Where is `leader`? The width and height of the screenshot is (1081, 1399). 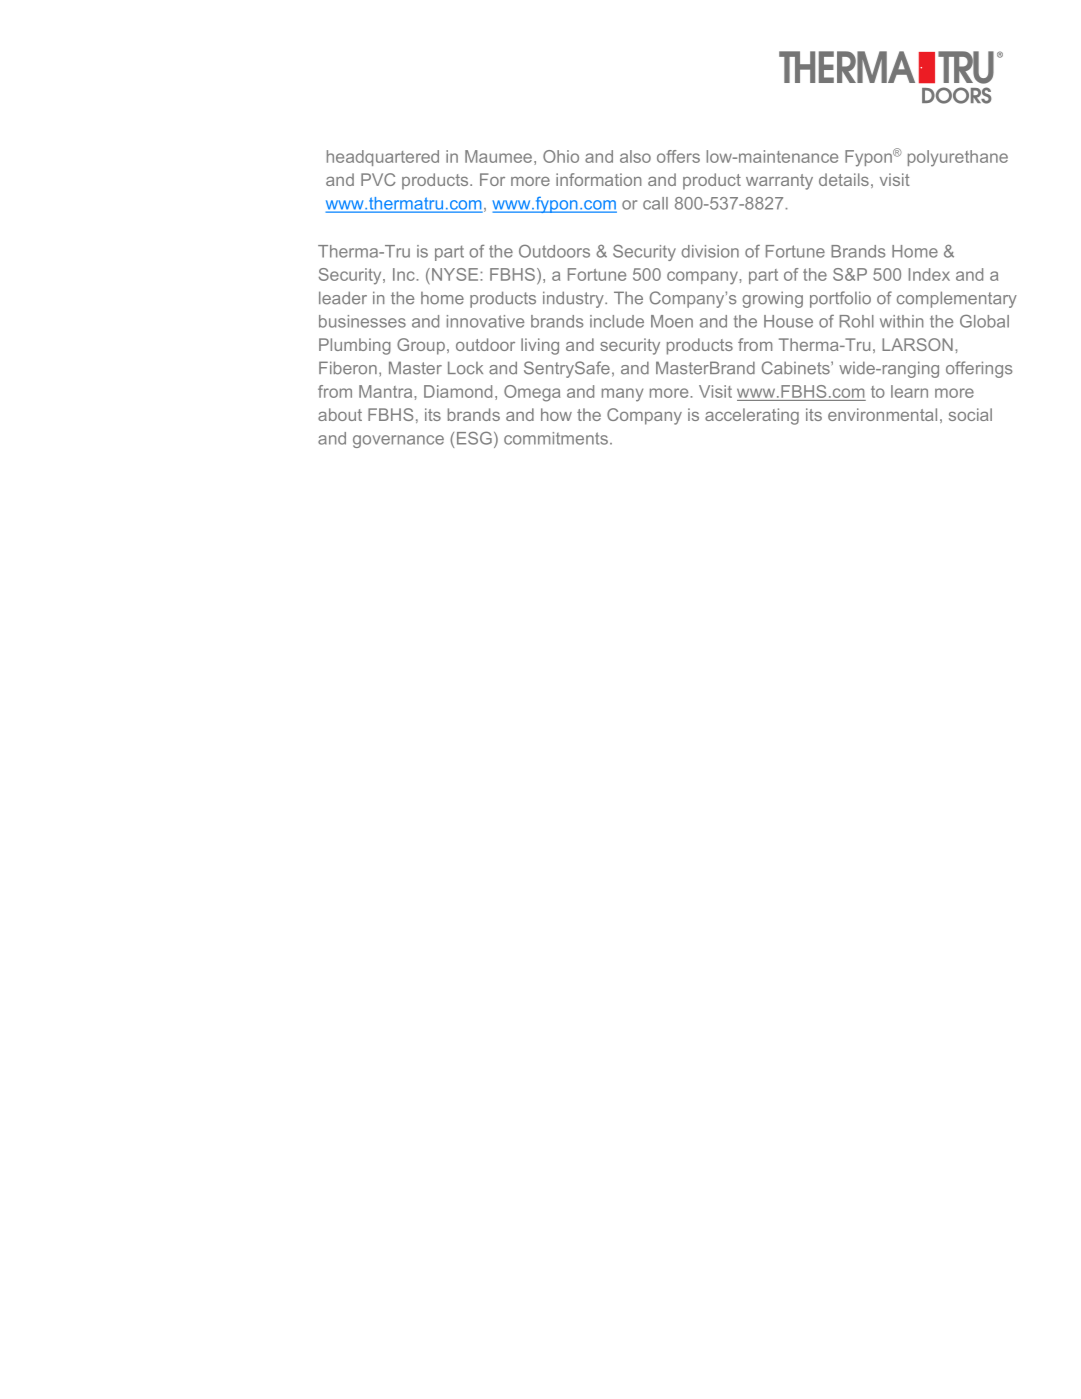 leader is located at coordinates (343, 298).
